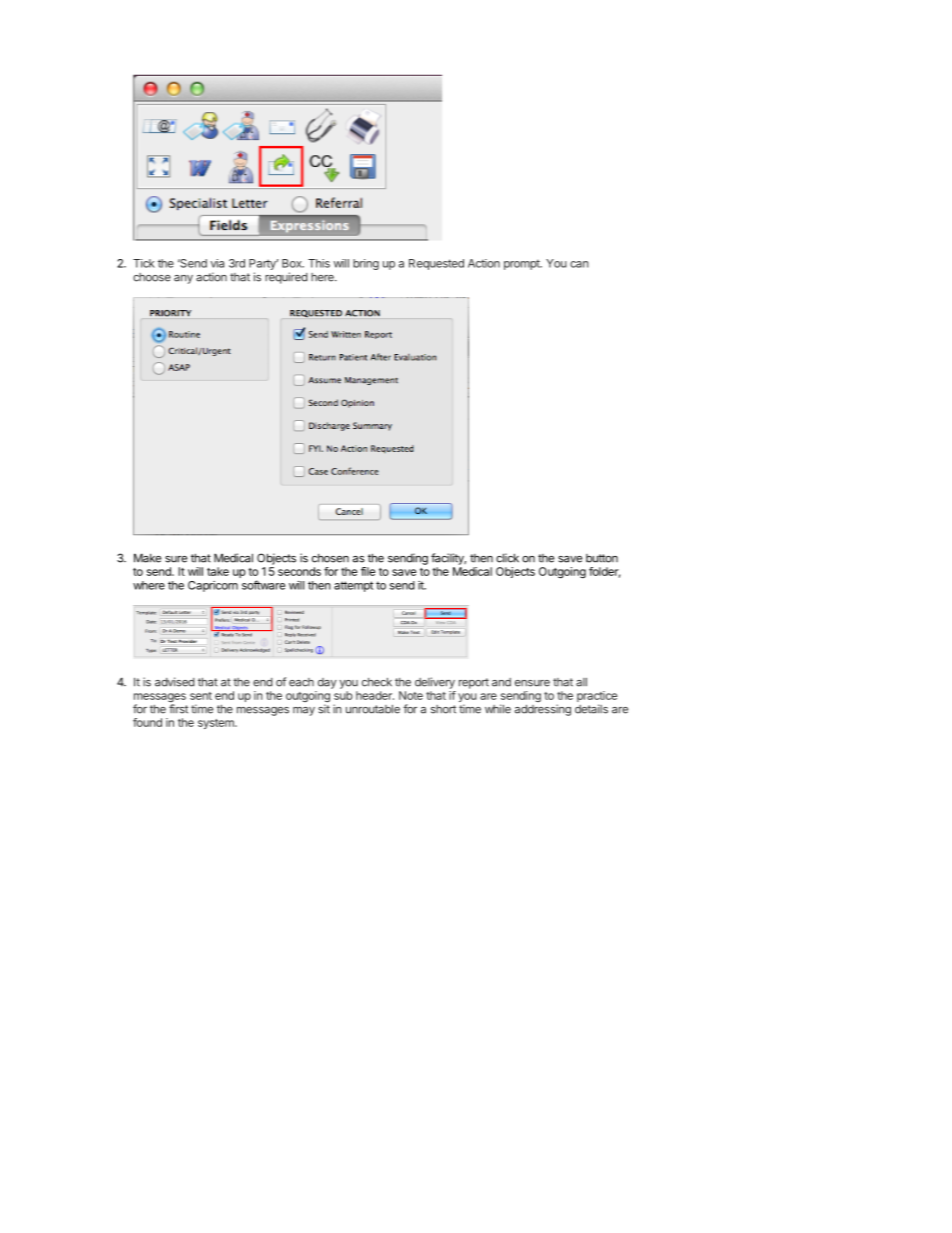 This screenshot has width=952, height=1233. What do you see at coordinates (343, 695) in the screenshot?
I see `sub` at bounding box center [343, 695].
